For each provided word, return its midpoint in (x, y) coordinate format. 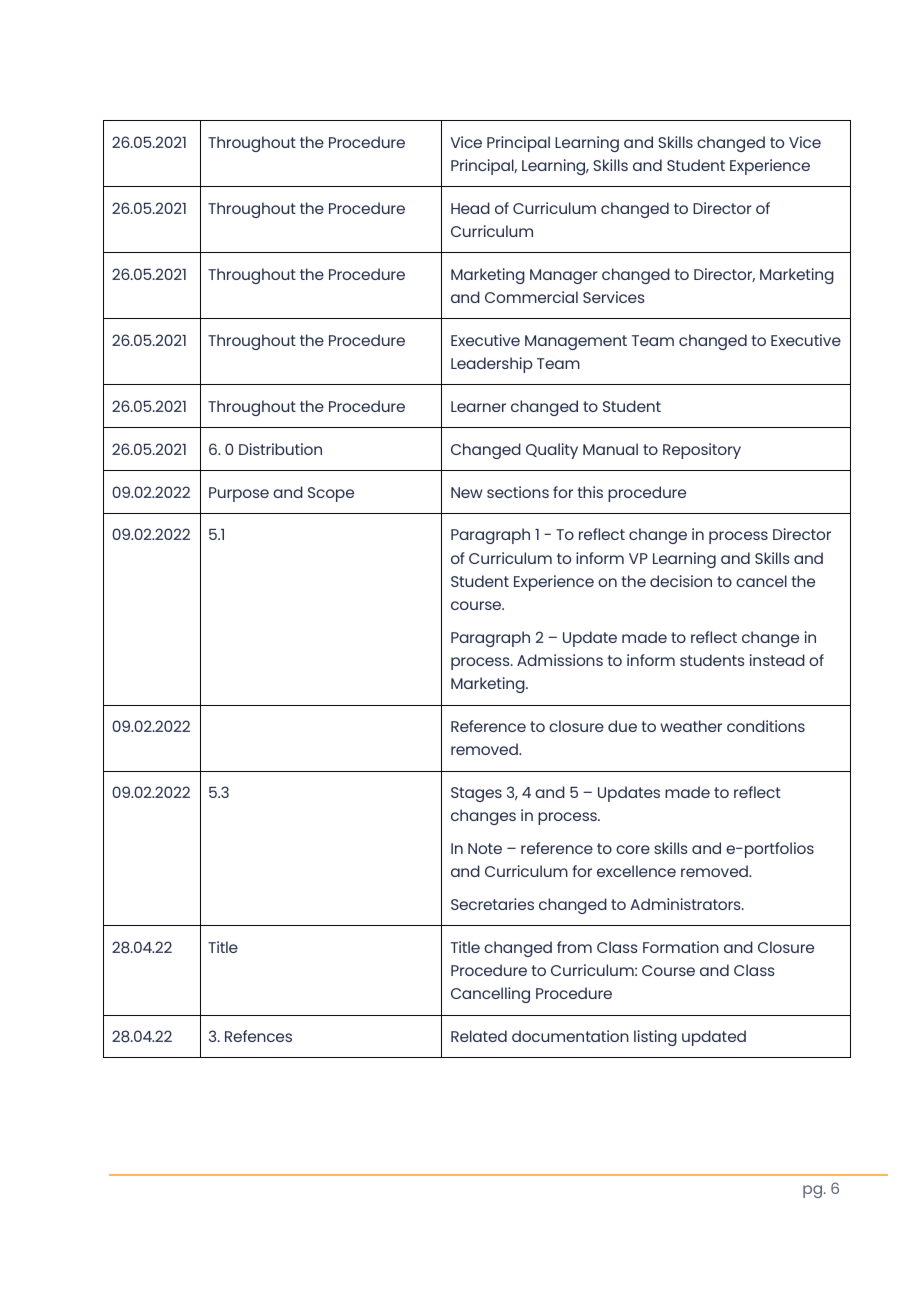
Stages (476, 794)
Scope (331, 494)
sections (518, 492)
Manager (564, 276)
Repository (702, 451)
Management (576, 342)
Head (470, 208)
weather (691, 726)
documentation (570, 1036)
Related (479, 1036)
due (622, 726)
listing (655, 1038)
